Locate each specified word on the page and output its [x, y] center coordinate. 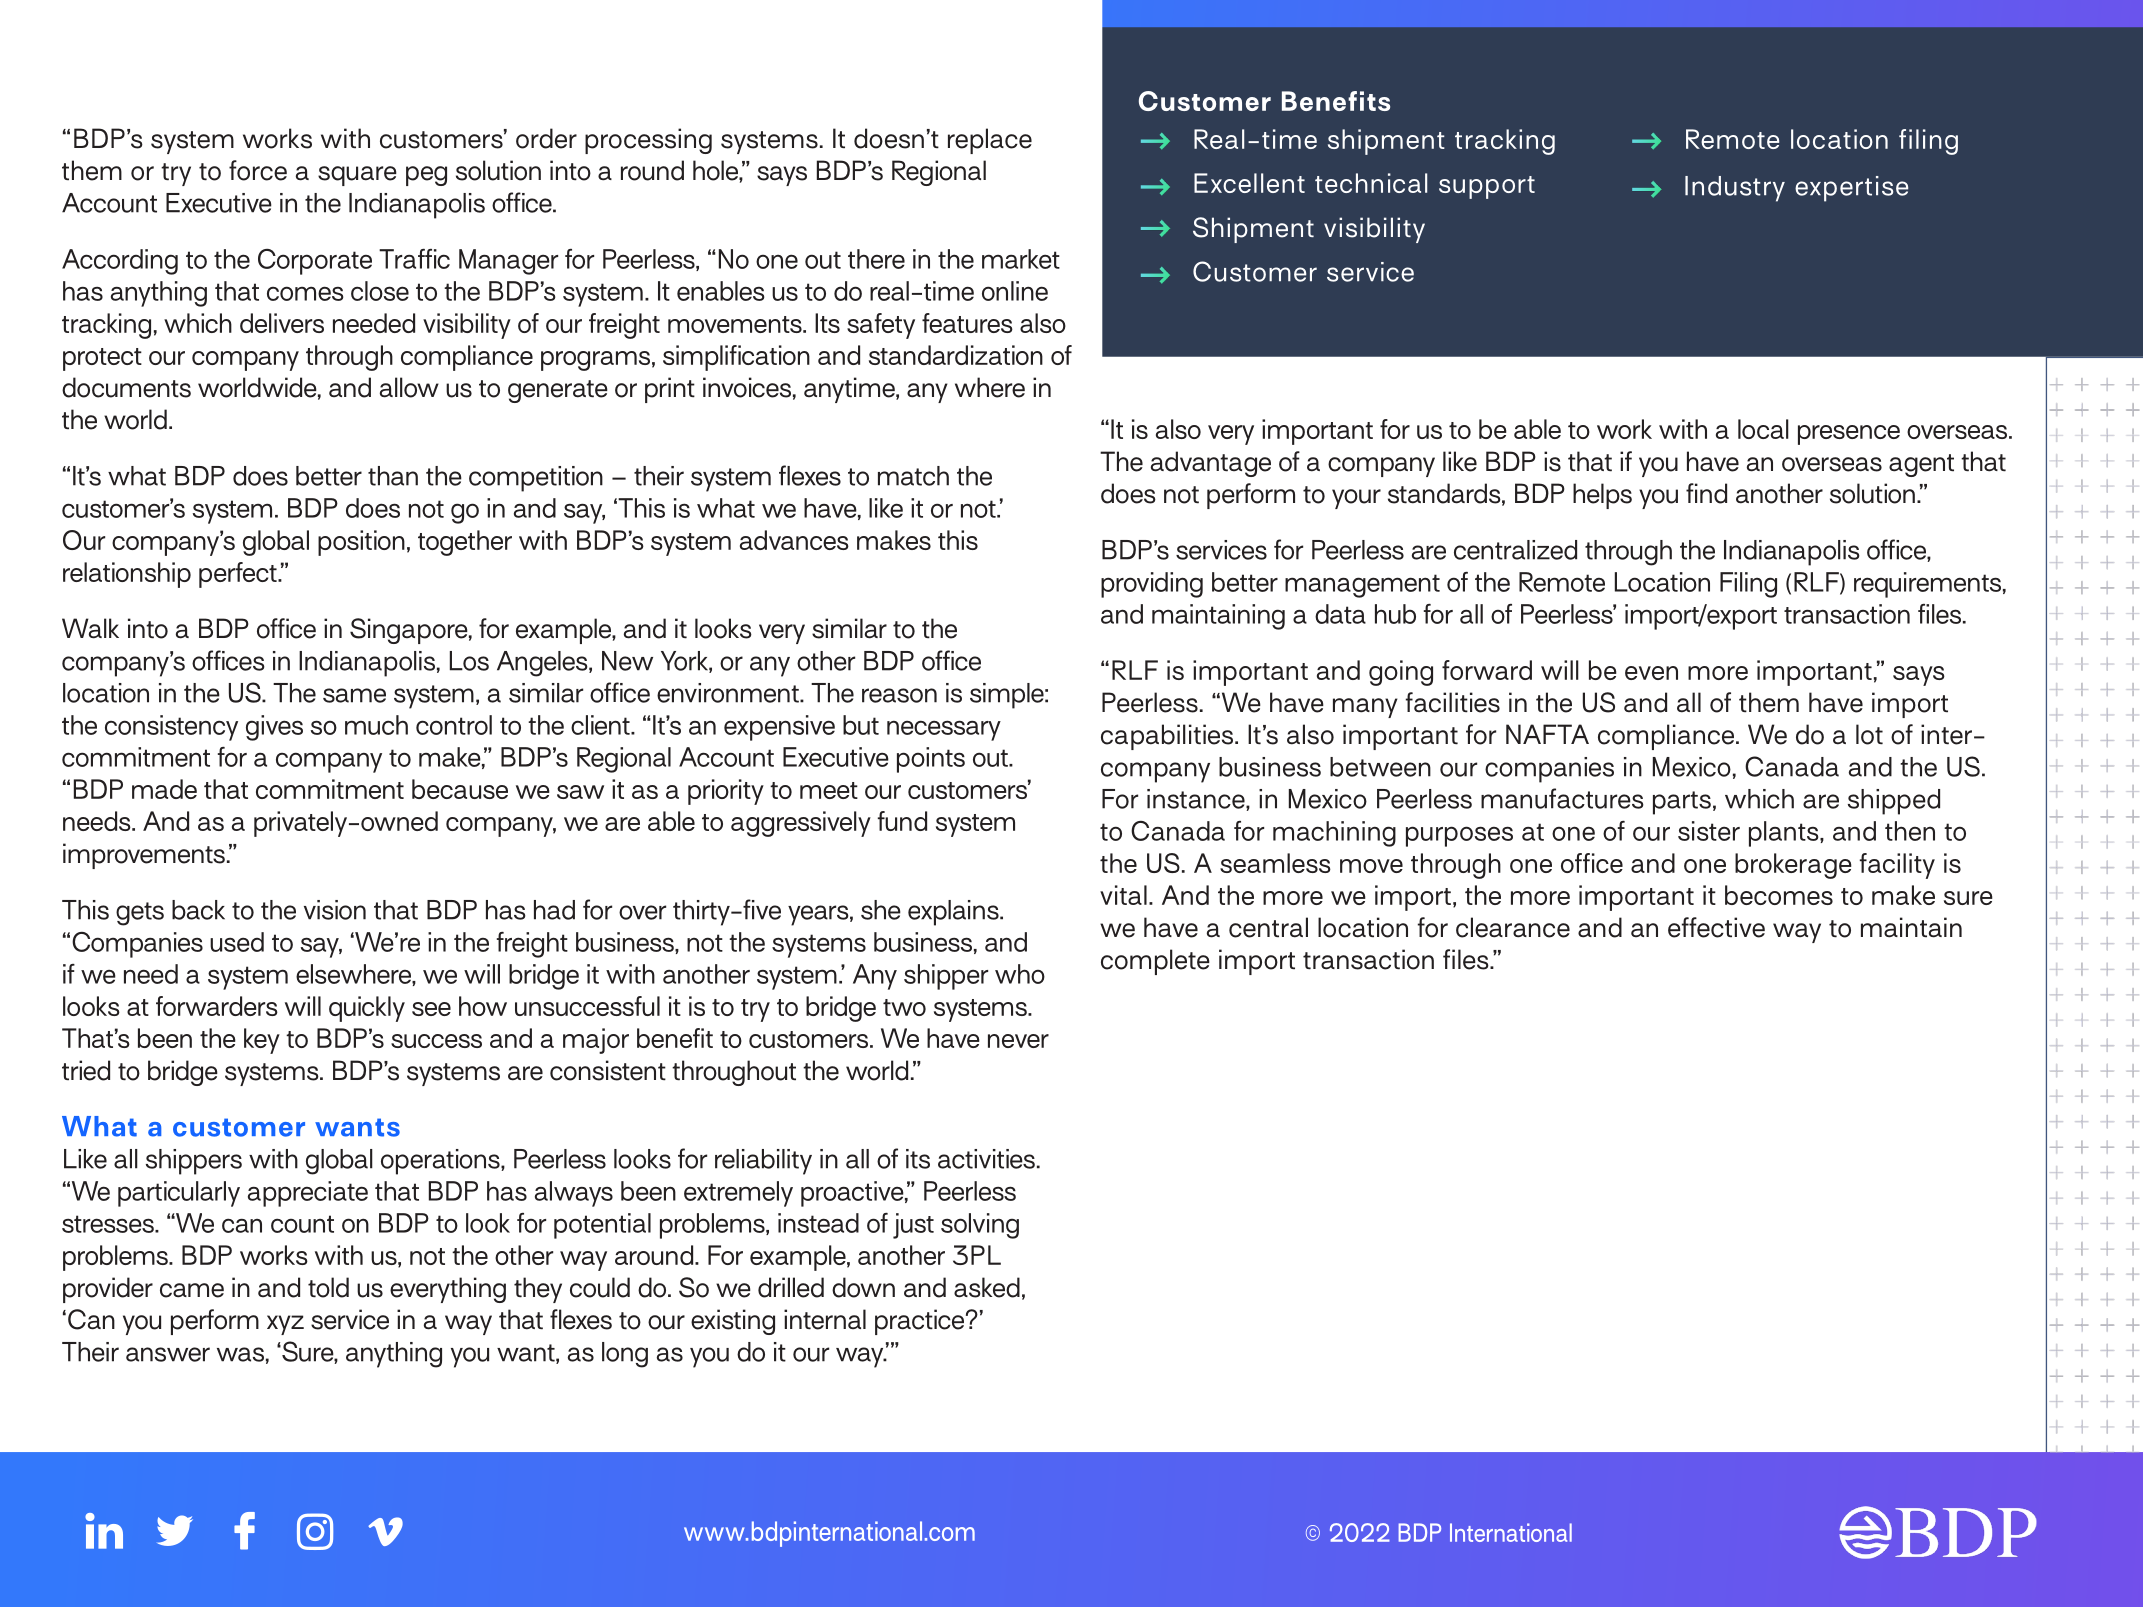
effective [1716, 927]
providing [1152, 585]
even [1651, 673]
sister [1709, 831]
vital [1123, 895]
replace [990, 141]
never [1018, 1041]
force [258, 170]
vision [335, 910]
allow [409, 387]
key [262, 1041]
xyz [285, 1325]
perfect [239, 575]
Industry [1735, 189]
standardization [956, 355]
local [1763, 429]
